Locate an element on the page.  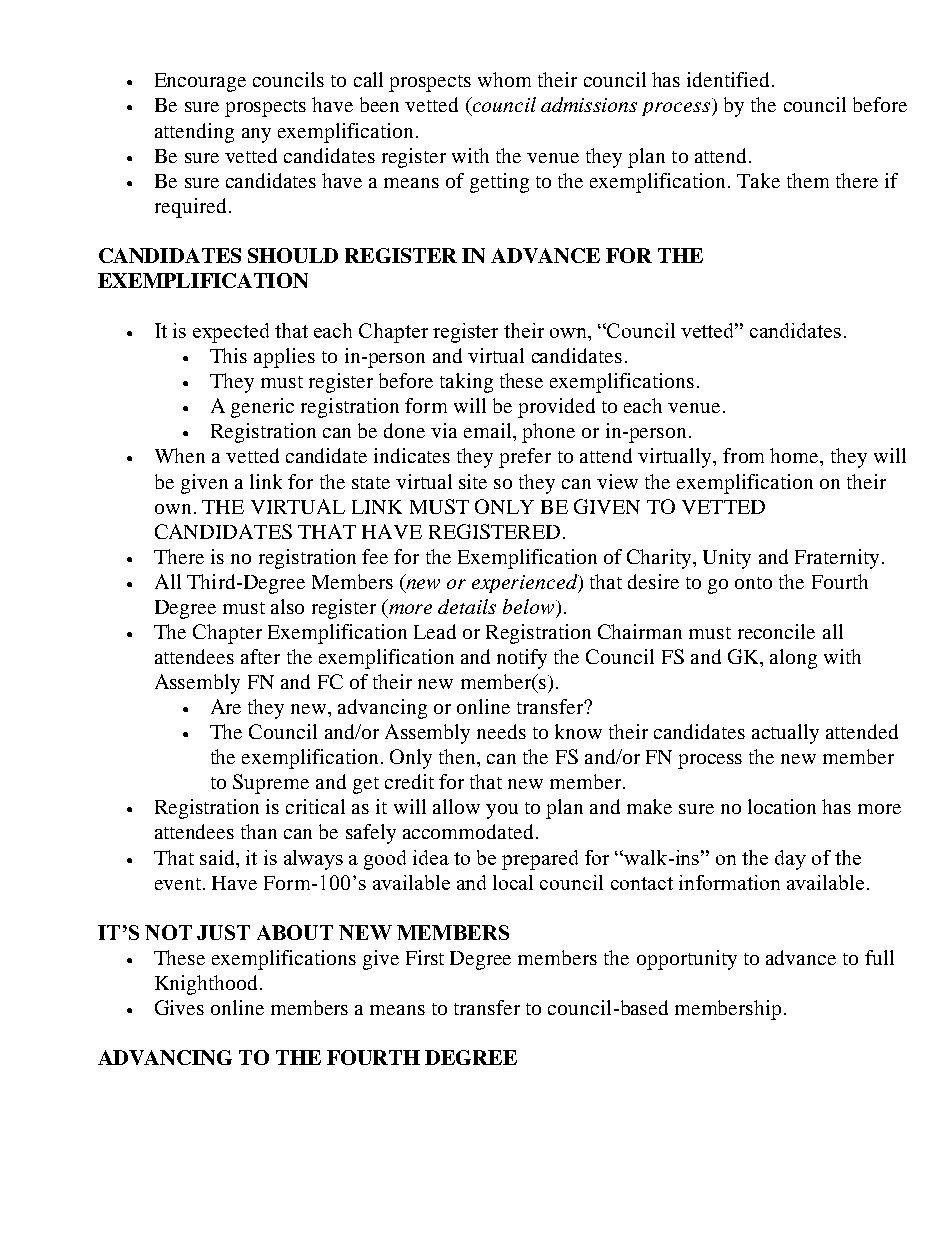
experienced is located at coordinates (526, 583).
